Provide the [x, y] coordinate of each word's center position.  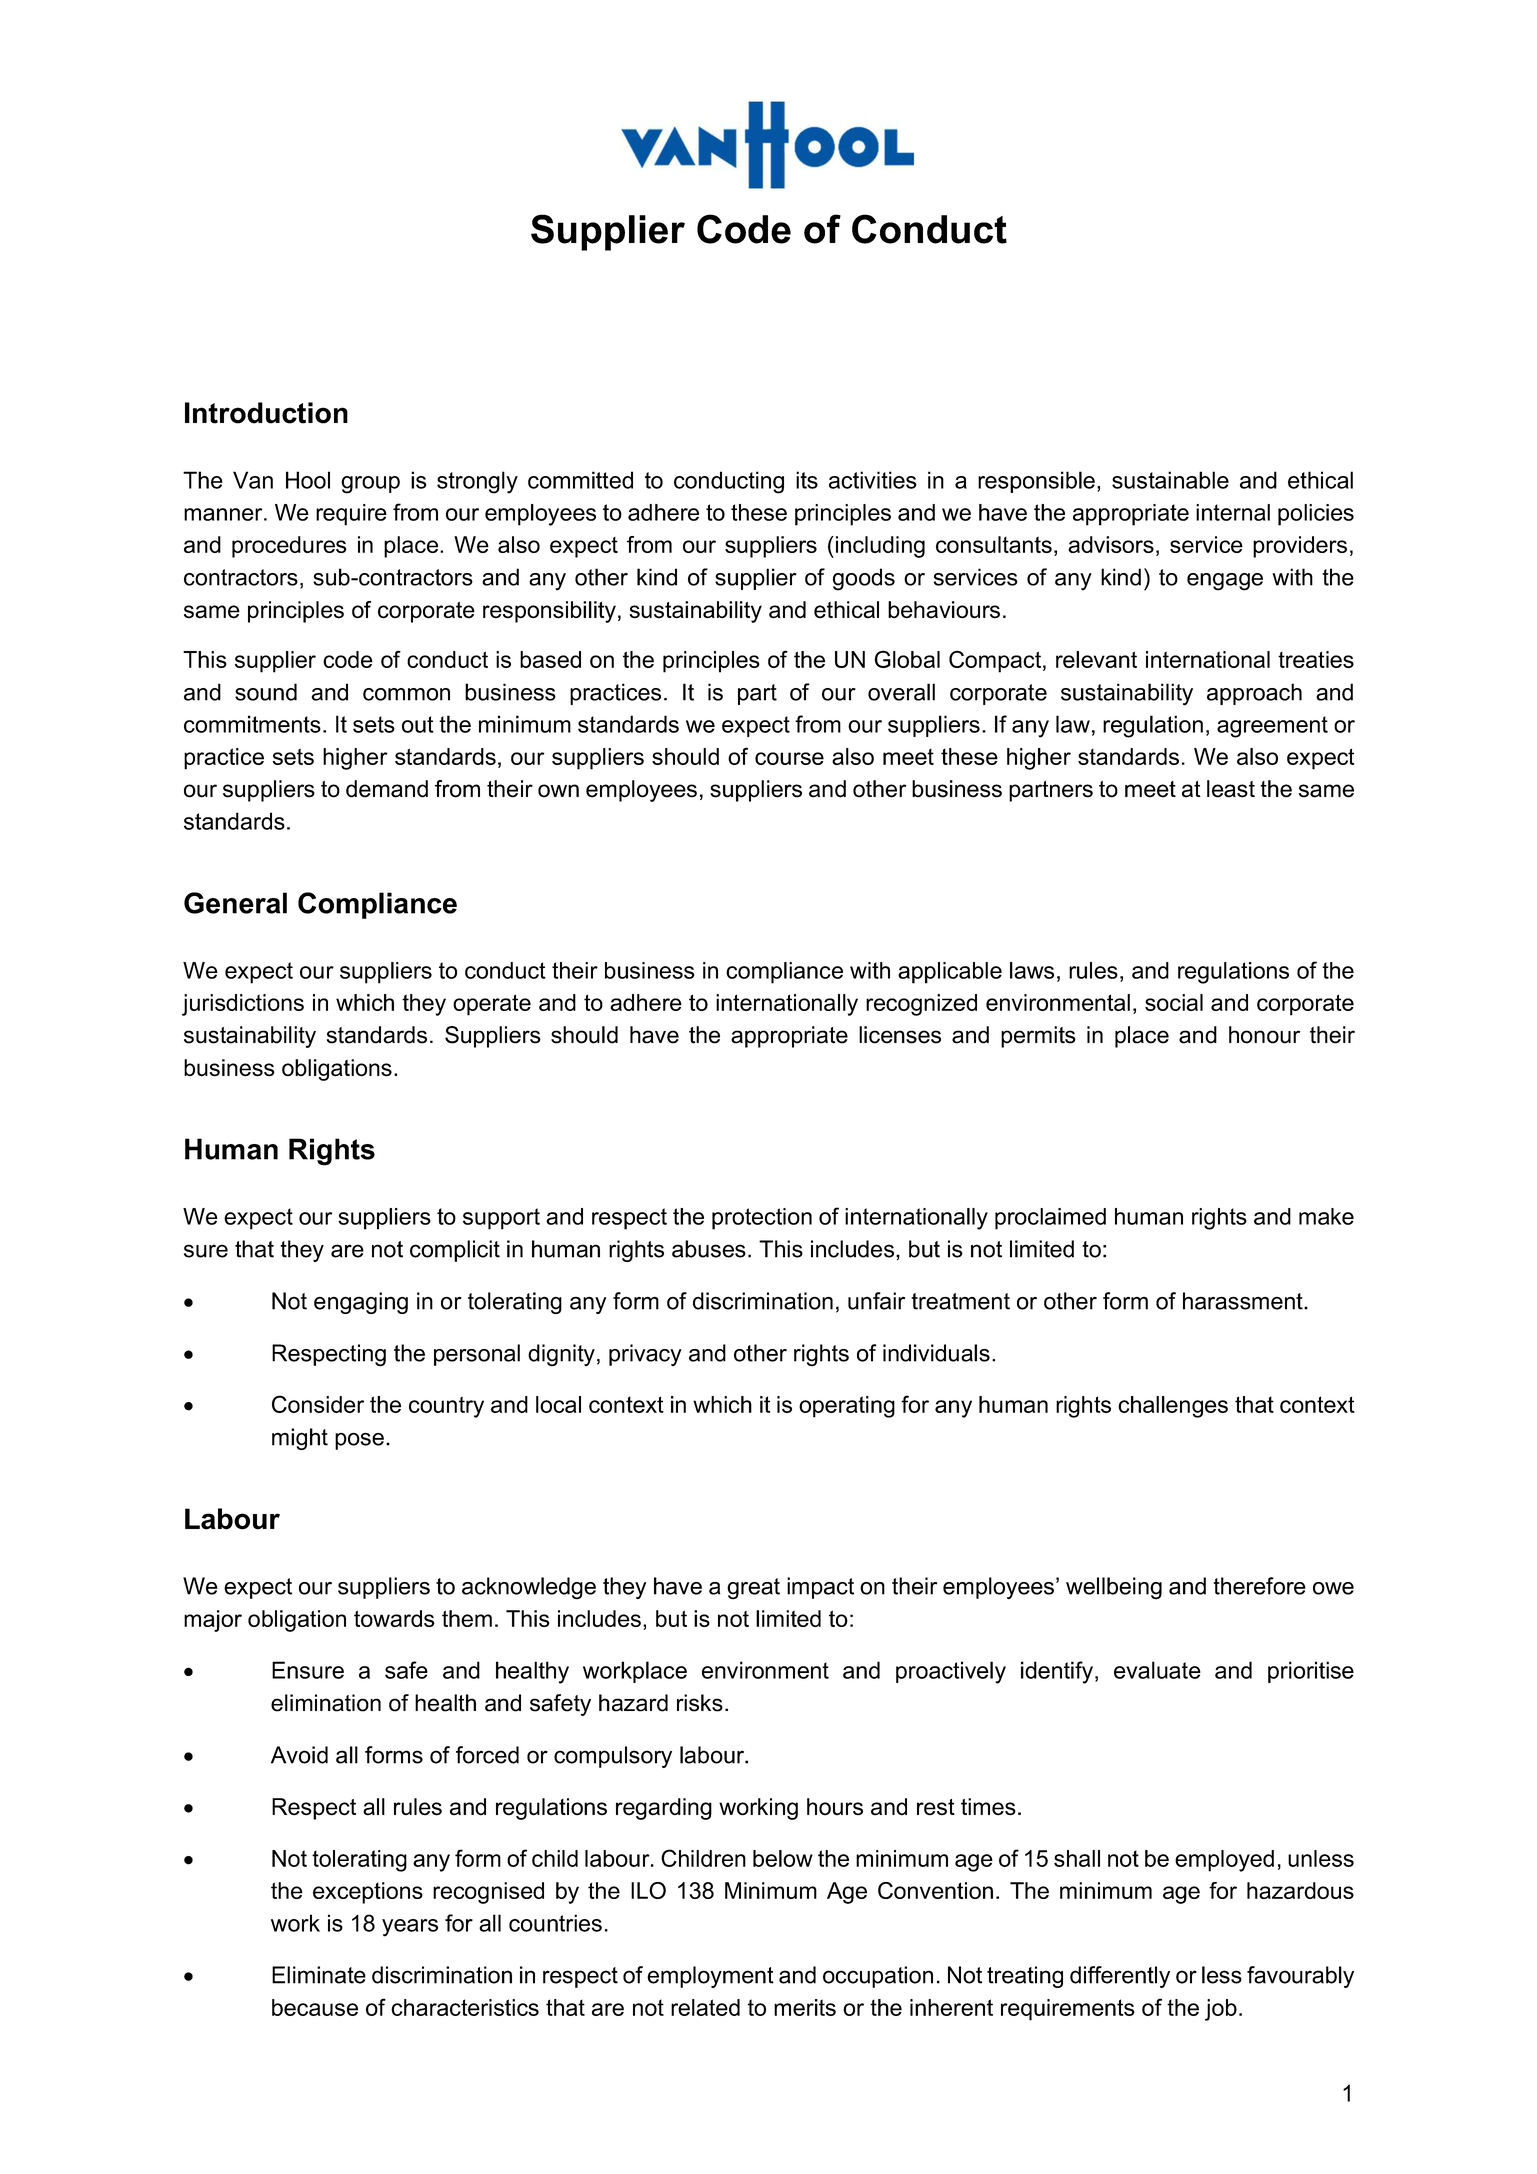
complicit [455, 1251]
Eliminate [319, 1975]
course [789, 758]
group [370, 485]
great [753, 1589]
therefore [1259, 1586]
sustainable [1170, 480]
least [1231, 789]
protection [762, 1219]
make [1326, 1216]
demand [387, 789]
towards [394, 1618]
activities [873, 480]
